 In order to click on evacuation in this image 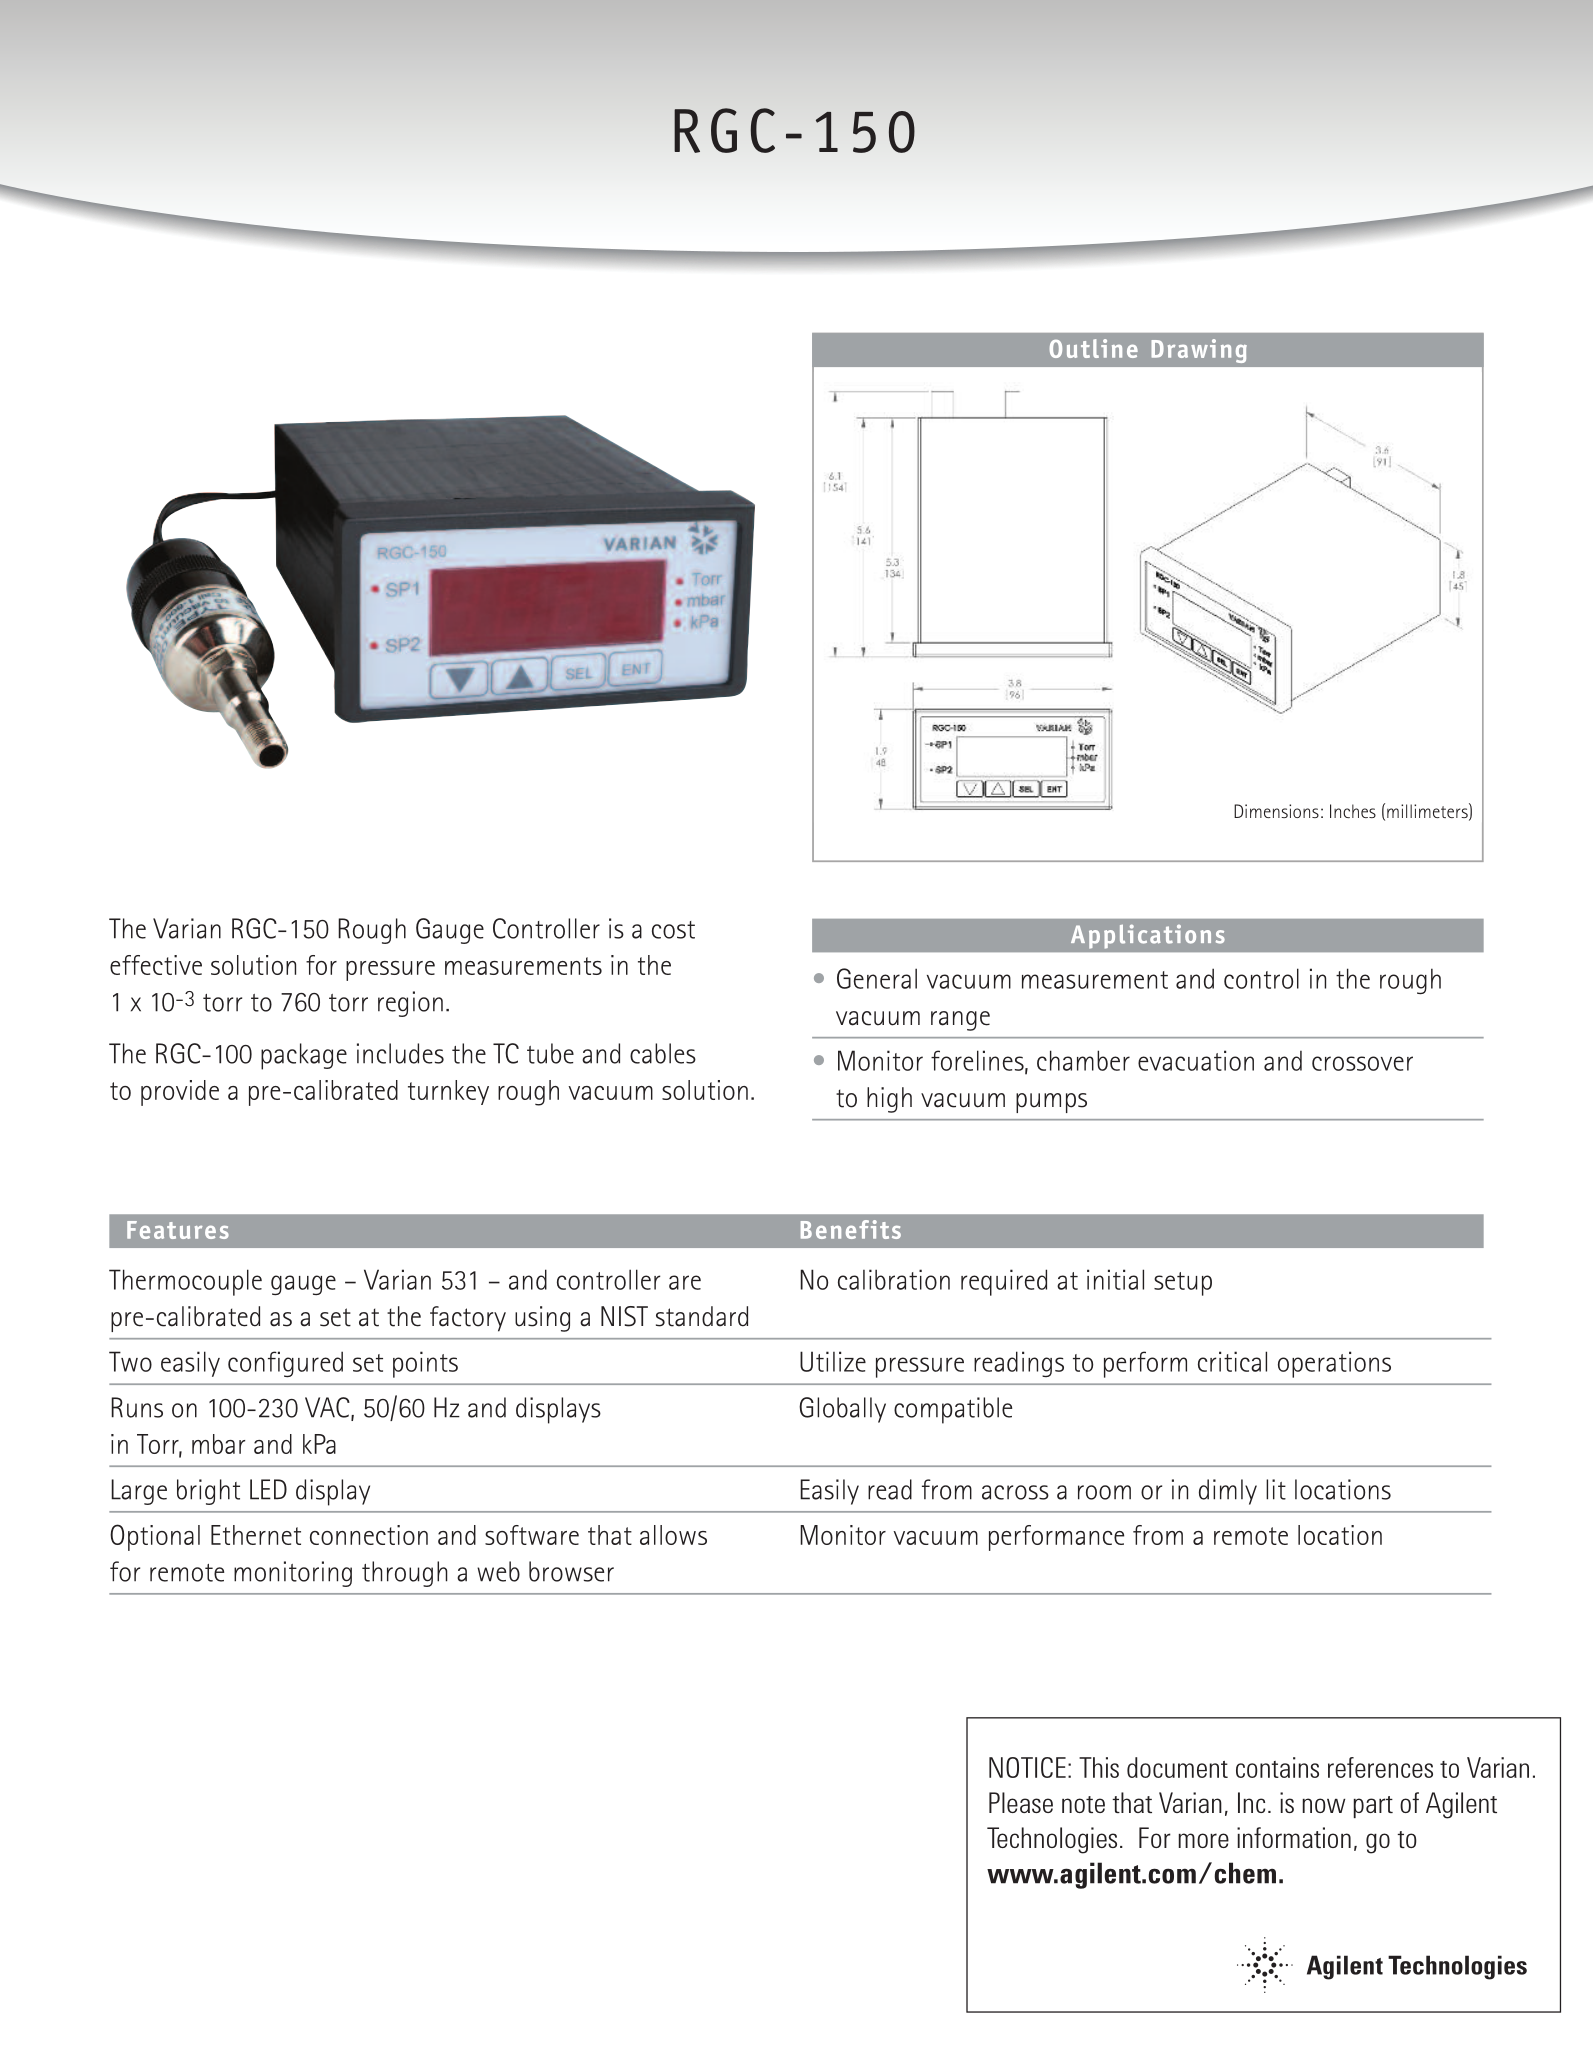, I will do `click(1196, 1060)`.
